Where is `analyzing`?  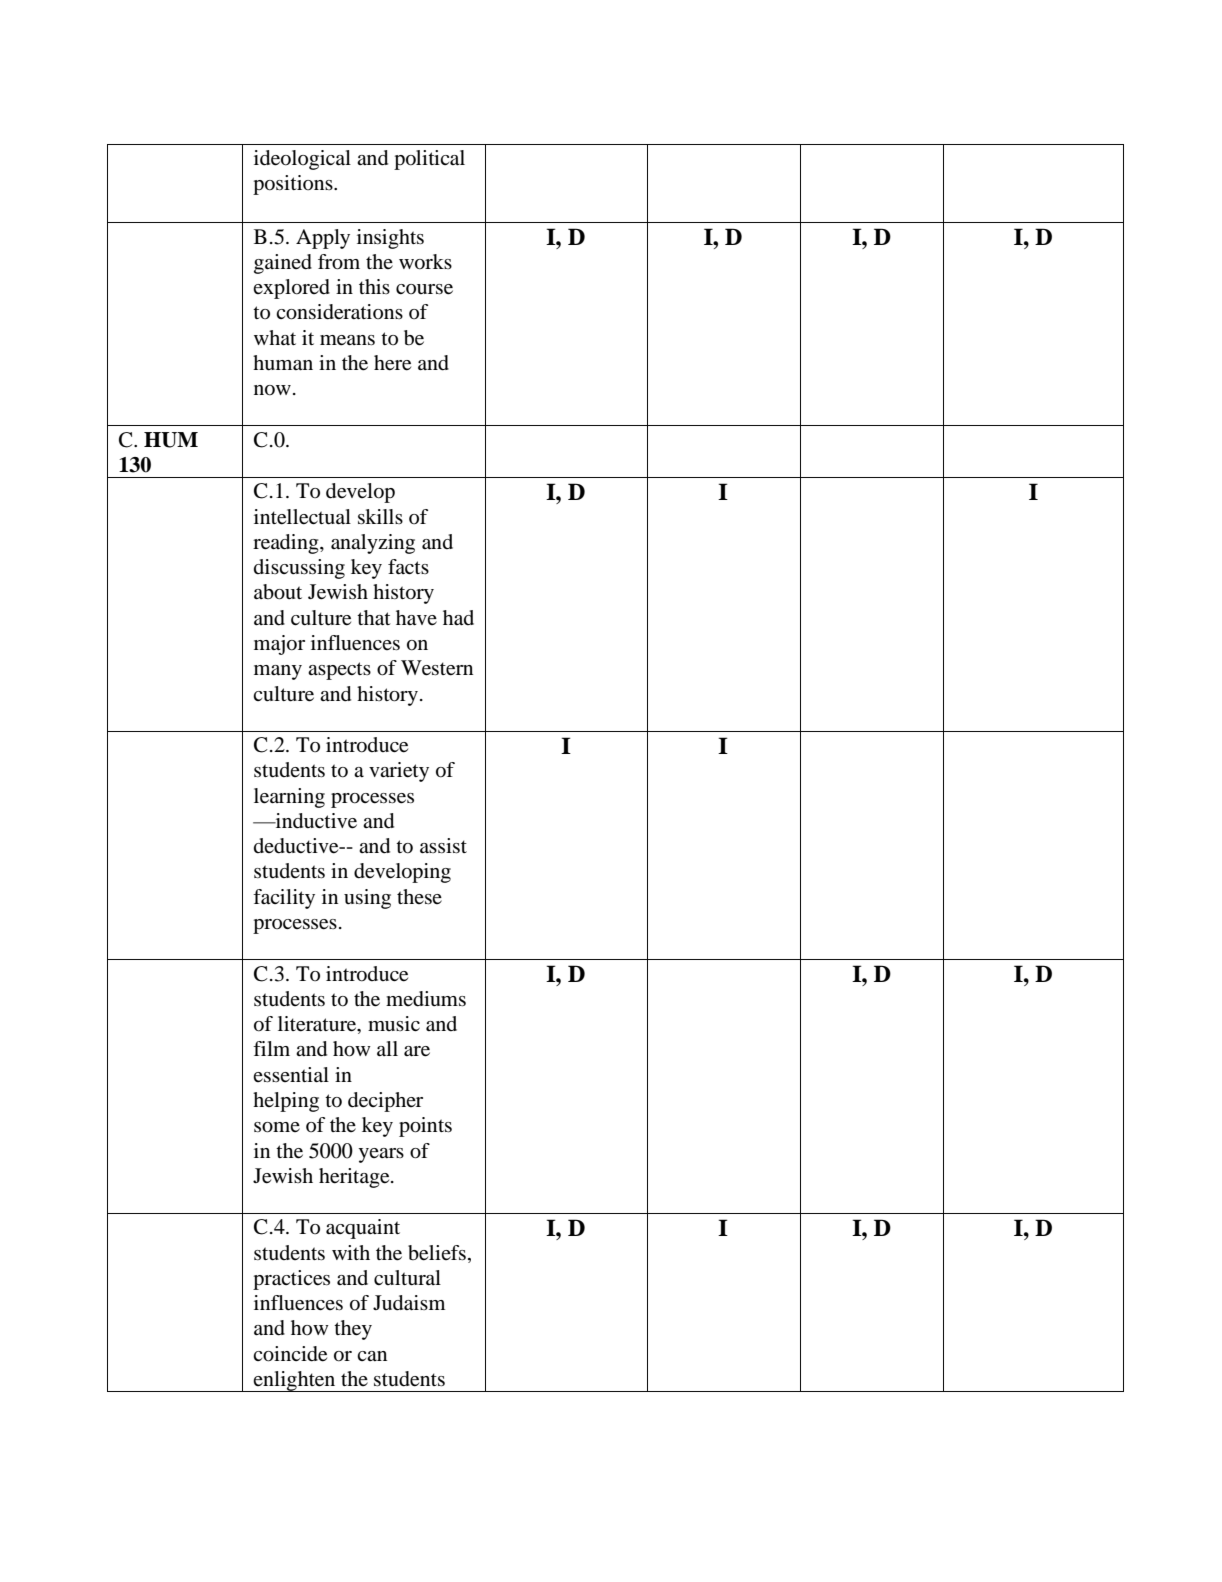 analyzing is located at coordinates (373, 544).
